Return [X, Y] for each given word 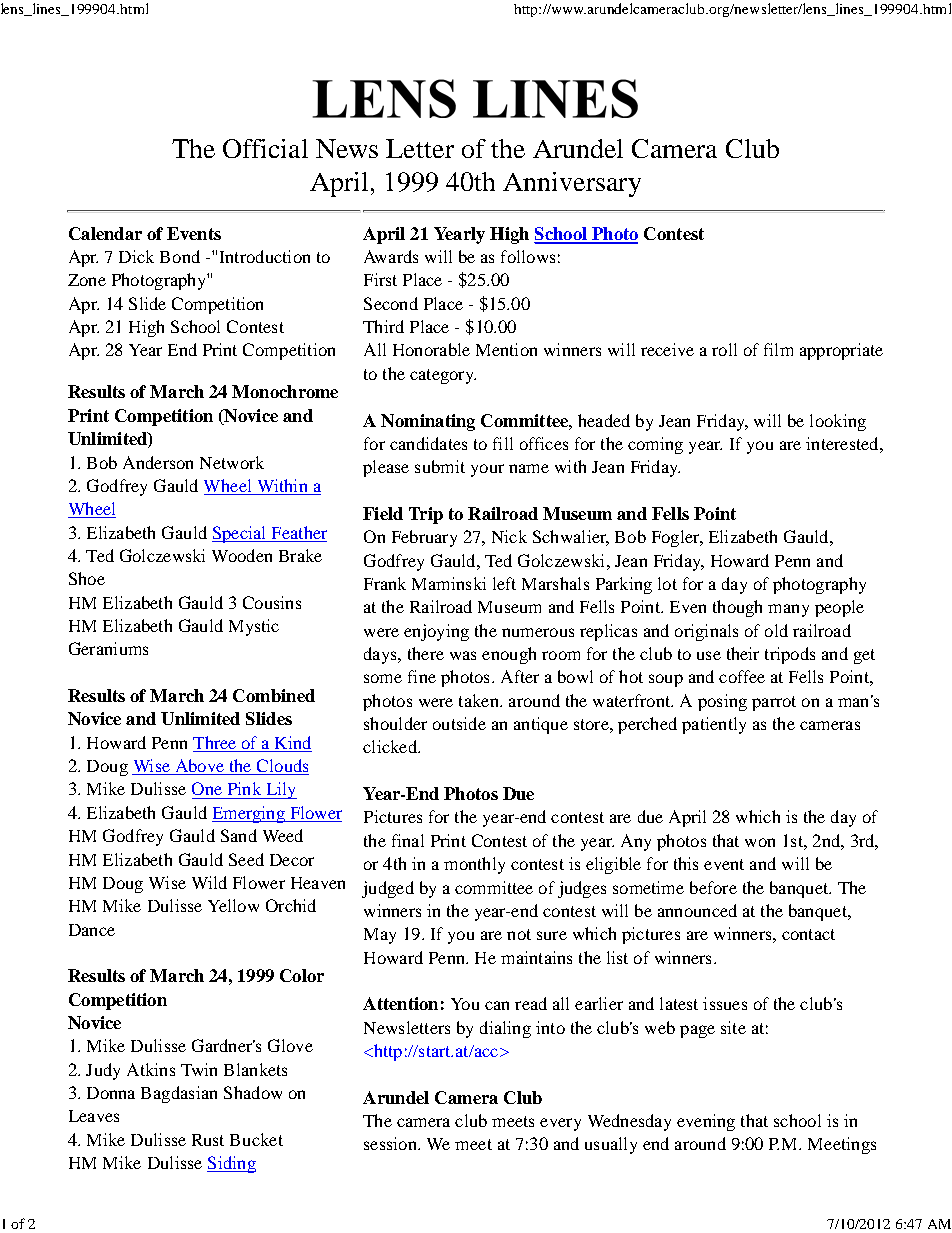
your [487, 470]
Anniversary [572, 184]
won [760, 842]
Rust [208, 1140]
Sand [239, 835]
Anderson [158, 462]
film [778, 349]
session [391, 1143]
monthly [474, 865]
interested [843, 443]
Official [265, 148]
